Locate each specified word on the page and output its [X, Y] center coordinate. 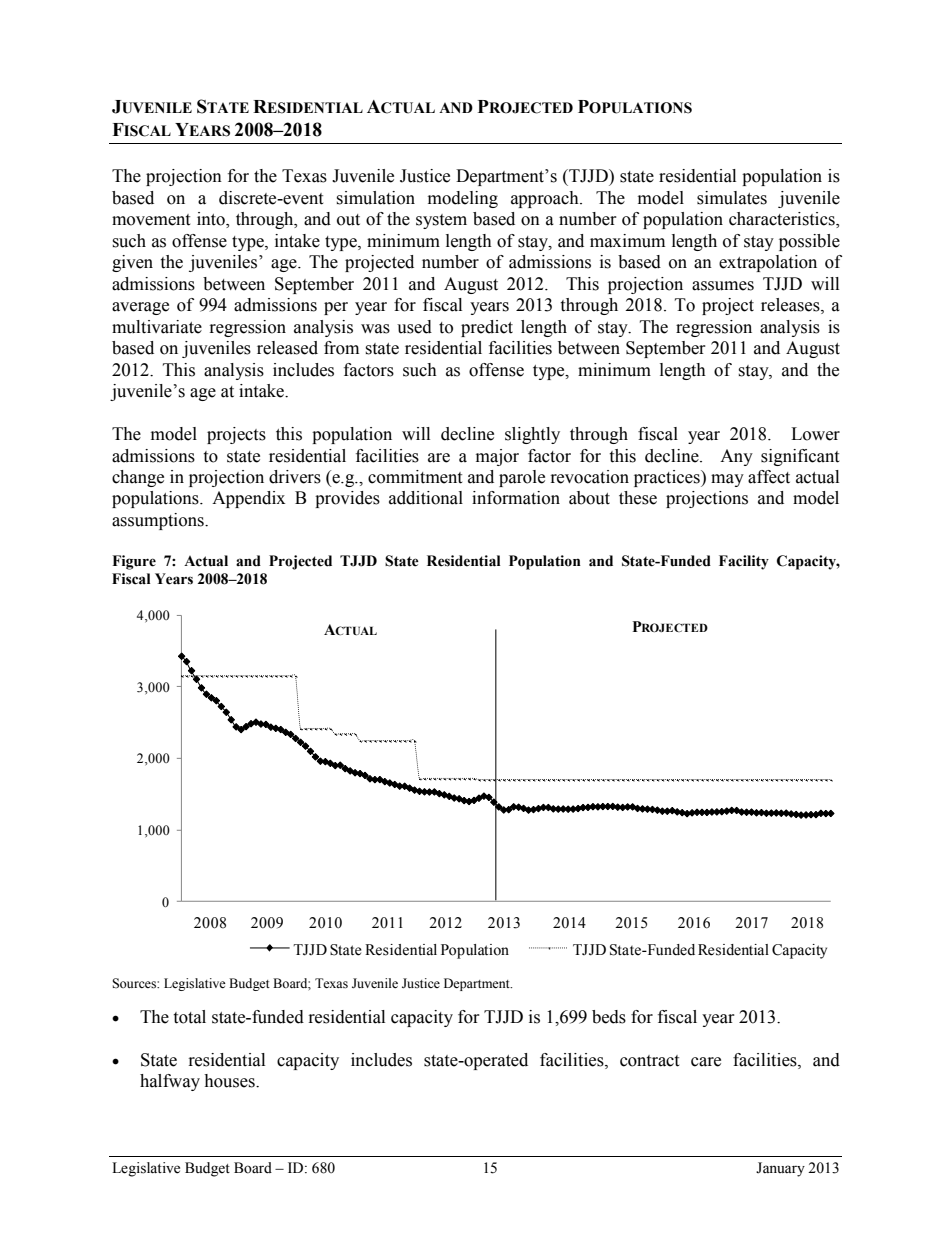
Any [736, 457]
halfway [170, 1082]
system [441, 221]
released [287, 348]
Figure [134, 562]
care [706, 1062]
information [516, 498]
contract [649, 1061]
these [638, 498]
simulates [732, 198]
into [212, 220]
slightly [532, 435]
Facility [744, 562]
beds [609, 1017]
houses [230, 1081]
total [189, 1017]
